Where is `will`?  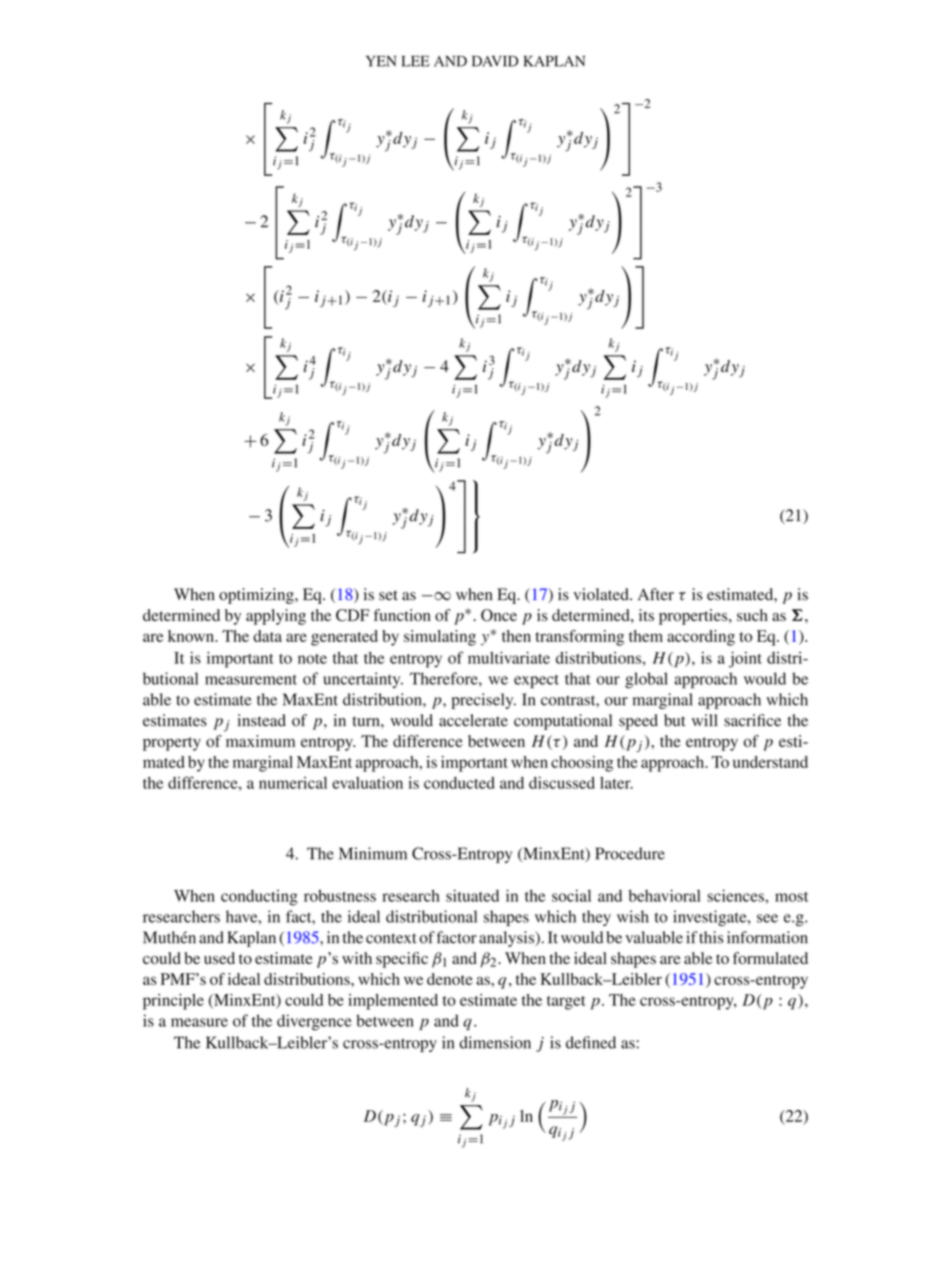 will is located at coordinates (704, 720).
